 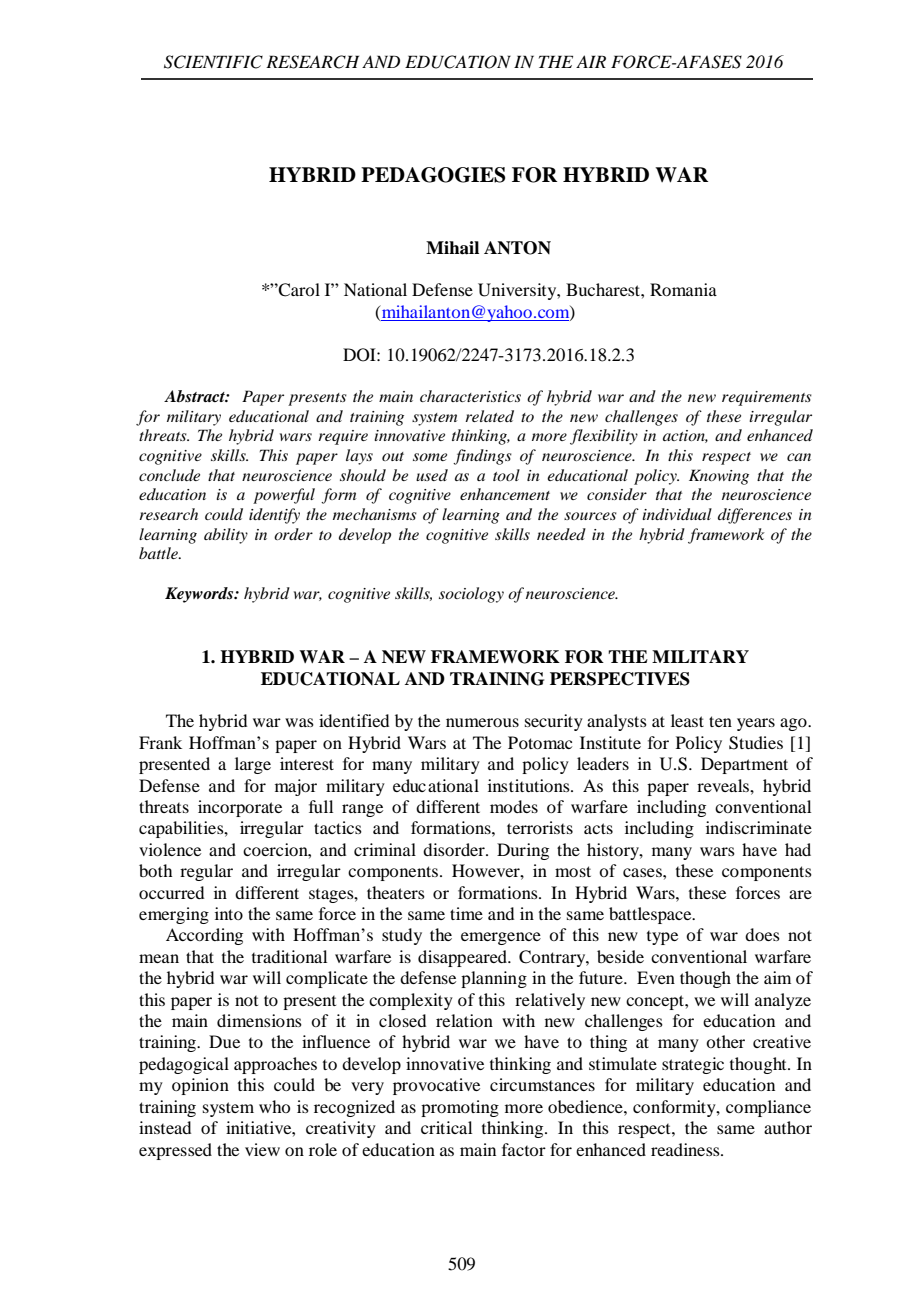 What do you see at coordinates (768, 1108) in the image?
I see `compliance` at bounding box center [768, 1108].
